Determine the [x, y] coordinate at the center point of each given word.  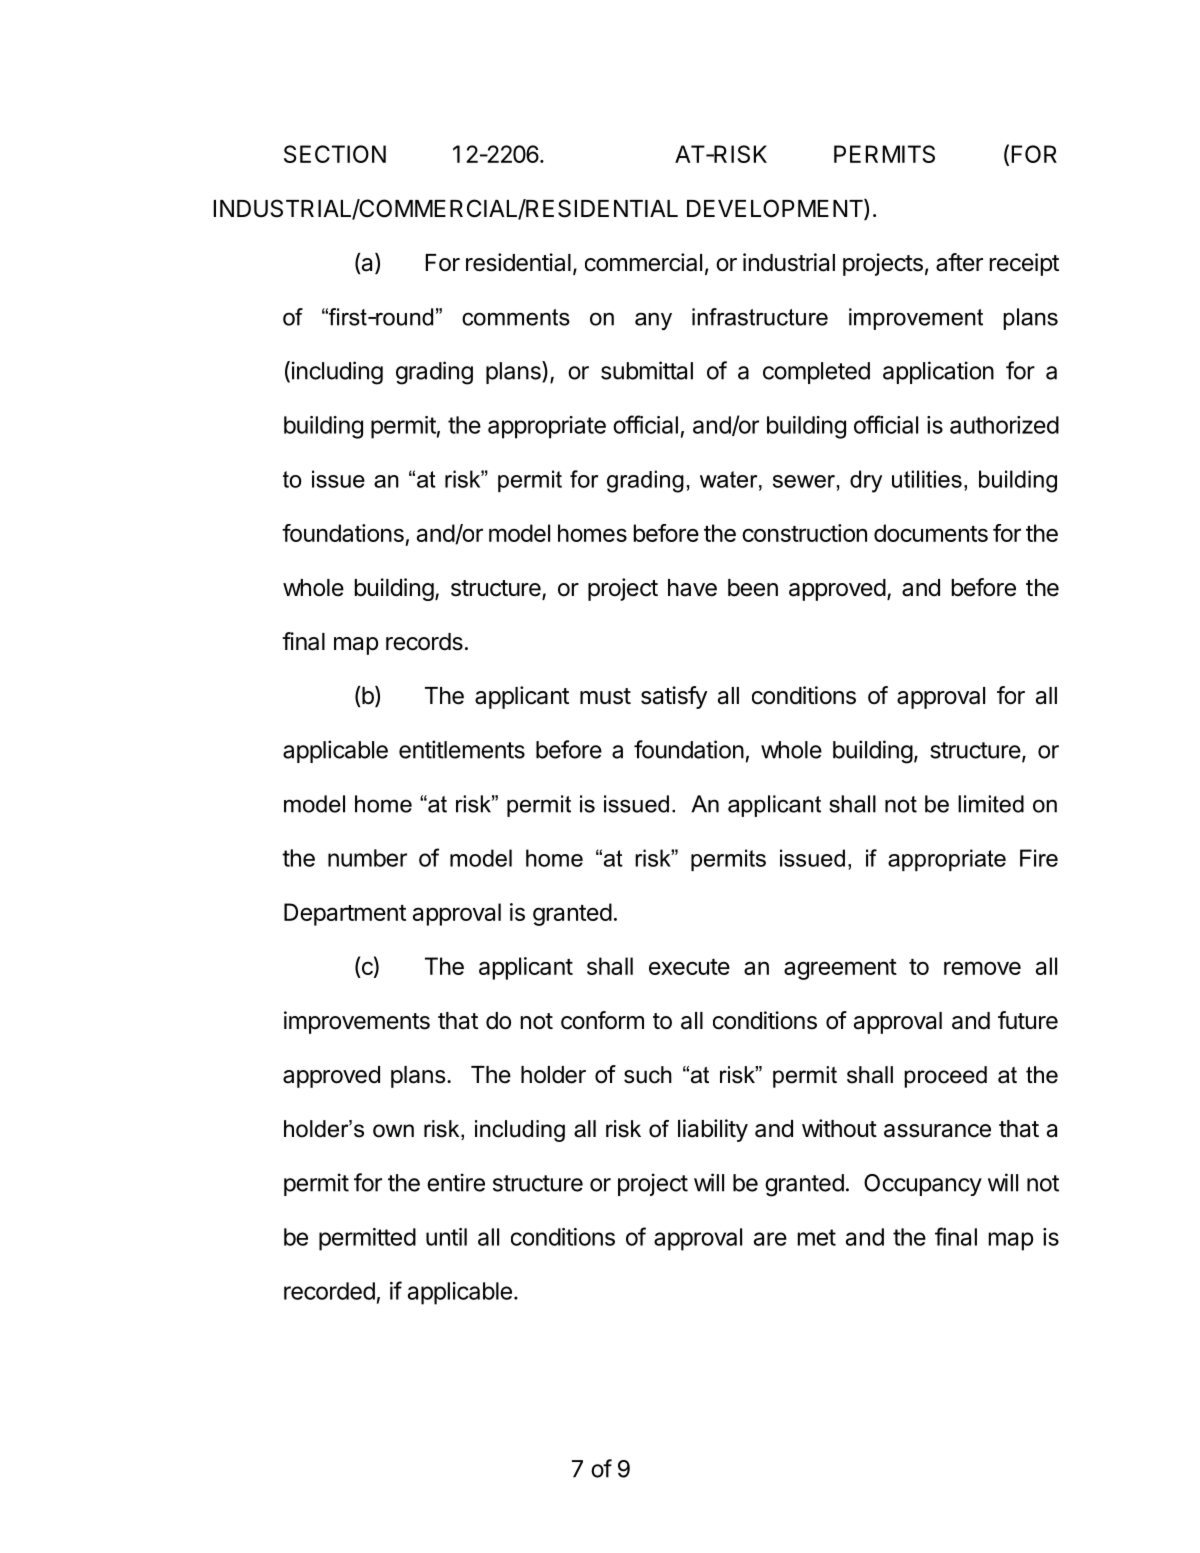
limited [991, 804]
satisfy [674, 697]
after [959, 262]
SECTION [335, 154]
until [446, 1237]
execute [689, 967]
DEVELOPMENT [776, 209]
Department [345, 914]
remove [982, 968]
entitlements [462, 749]
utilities [927, 479]
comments [516, 317]
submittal [647, 370]
